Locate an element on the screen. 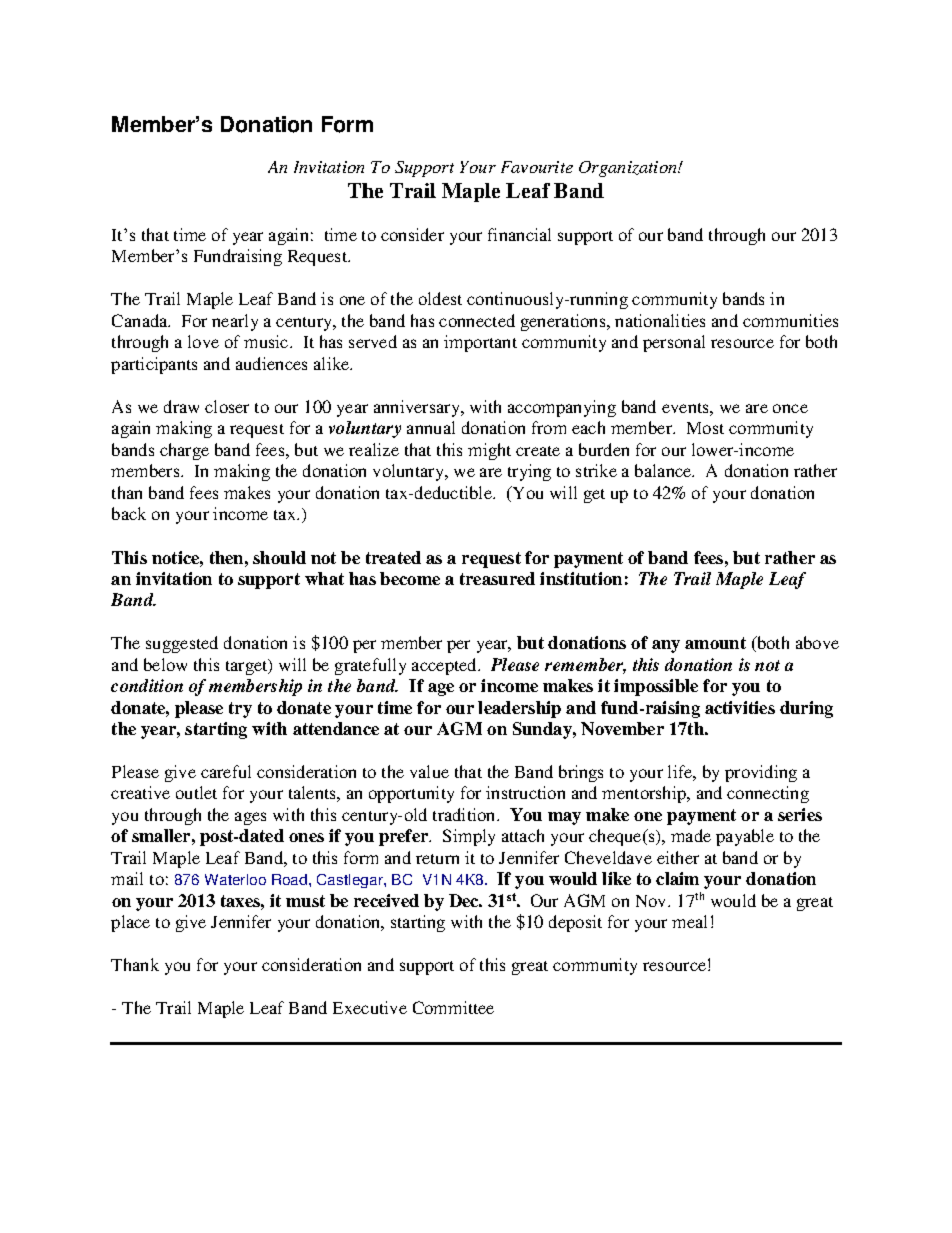  meal is located at coordinates (689, 921).
